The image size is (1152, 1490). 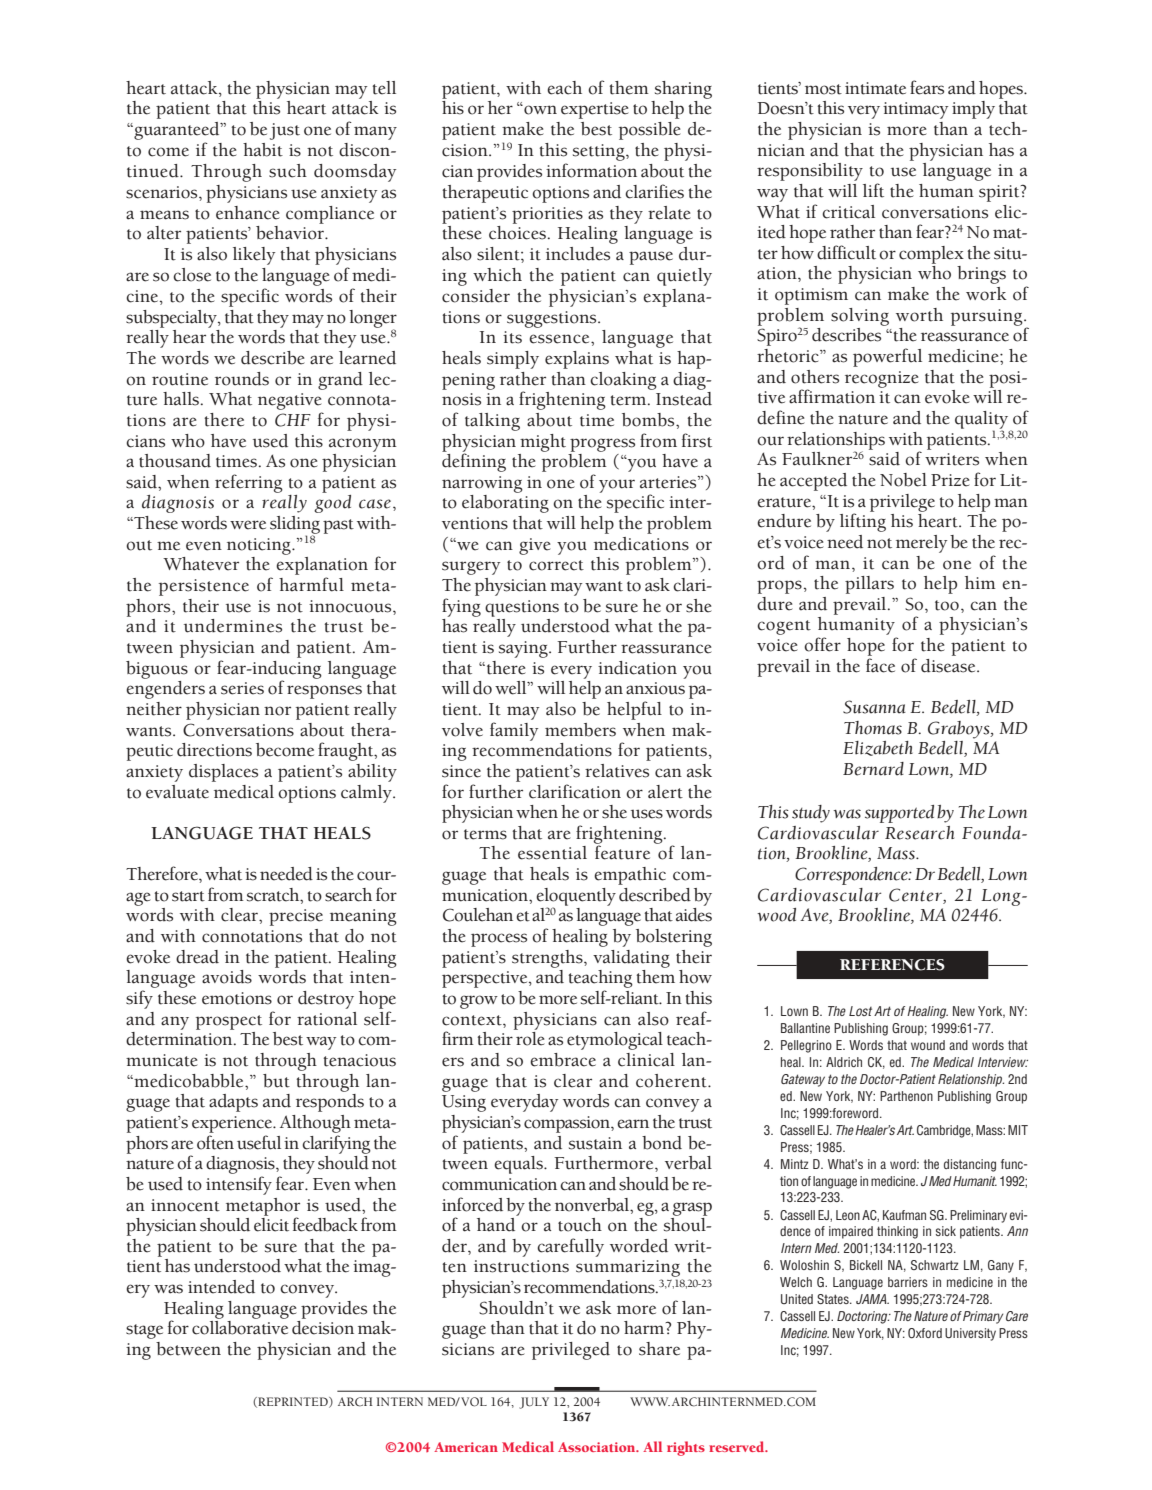 I want to click on displaces, so click(x=223, y=773).
